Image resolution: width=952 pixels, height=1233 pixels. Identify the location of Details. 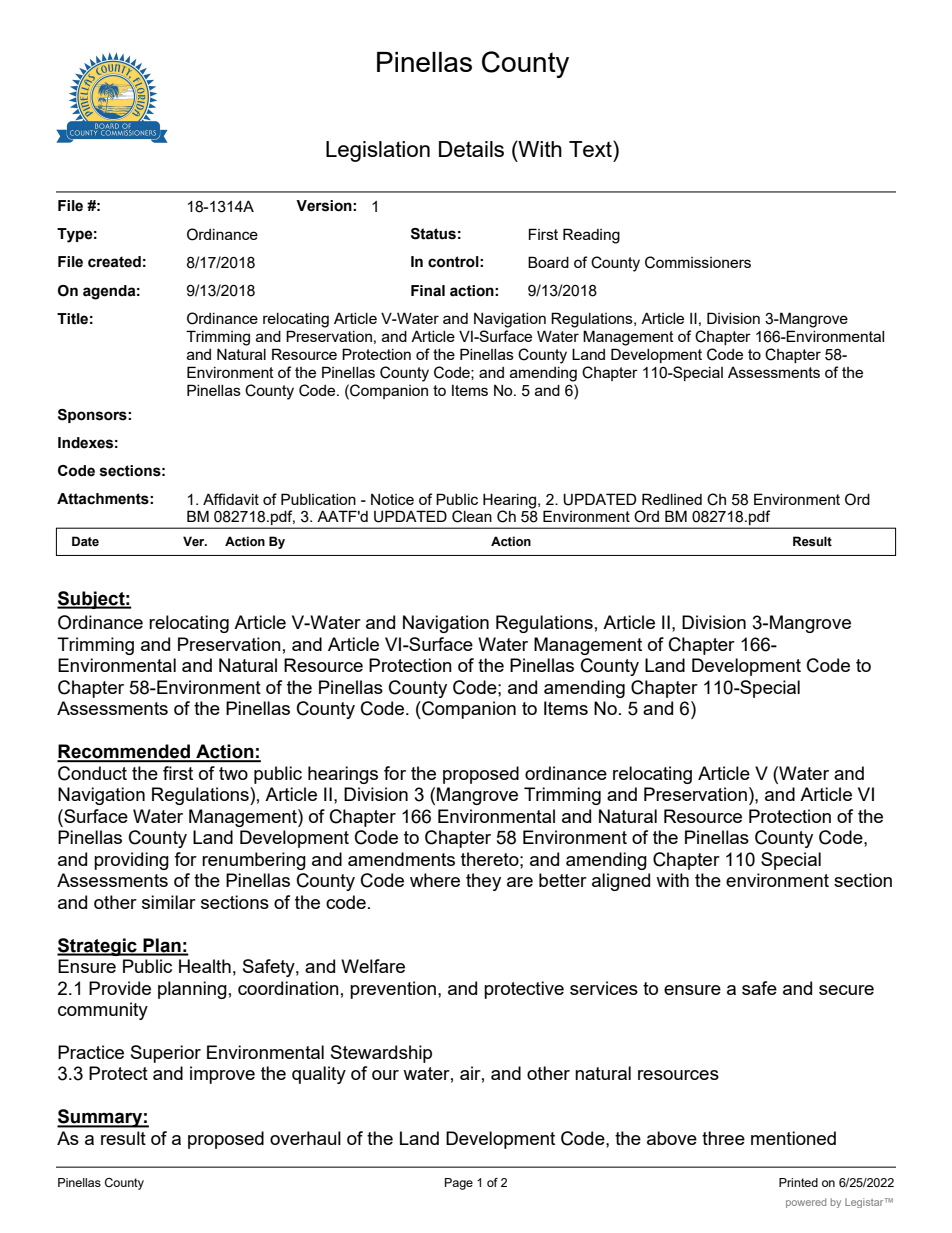
(471, 149).
